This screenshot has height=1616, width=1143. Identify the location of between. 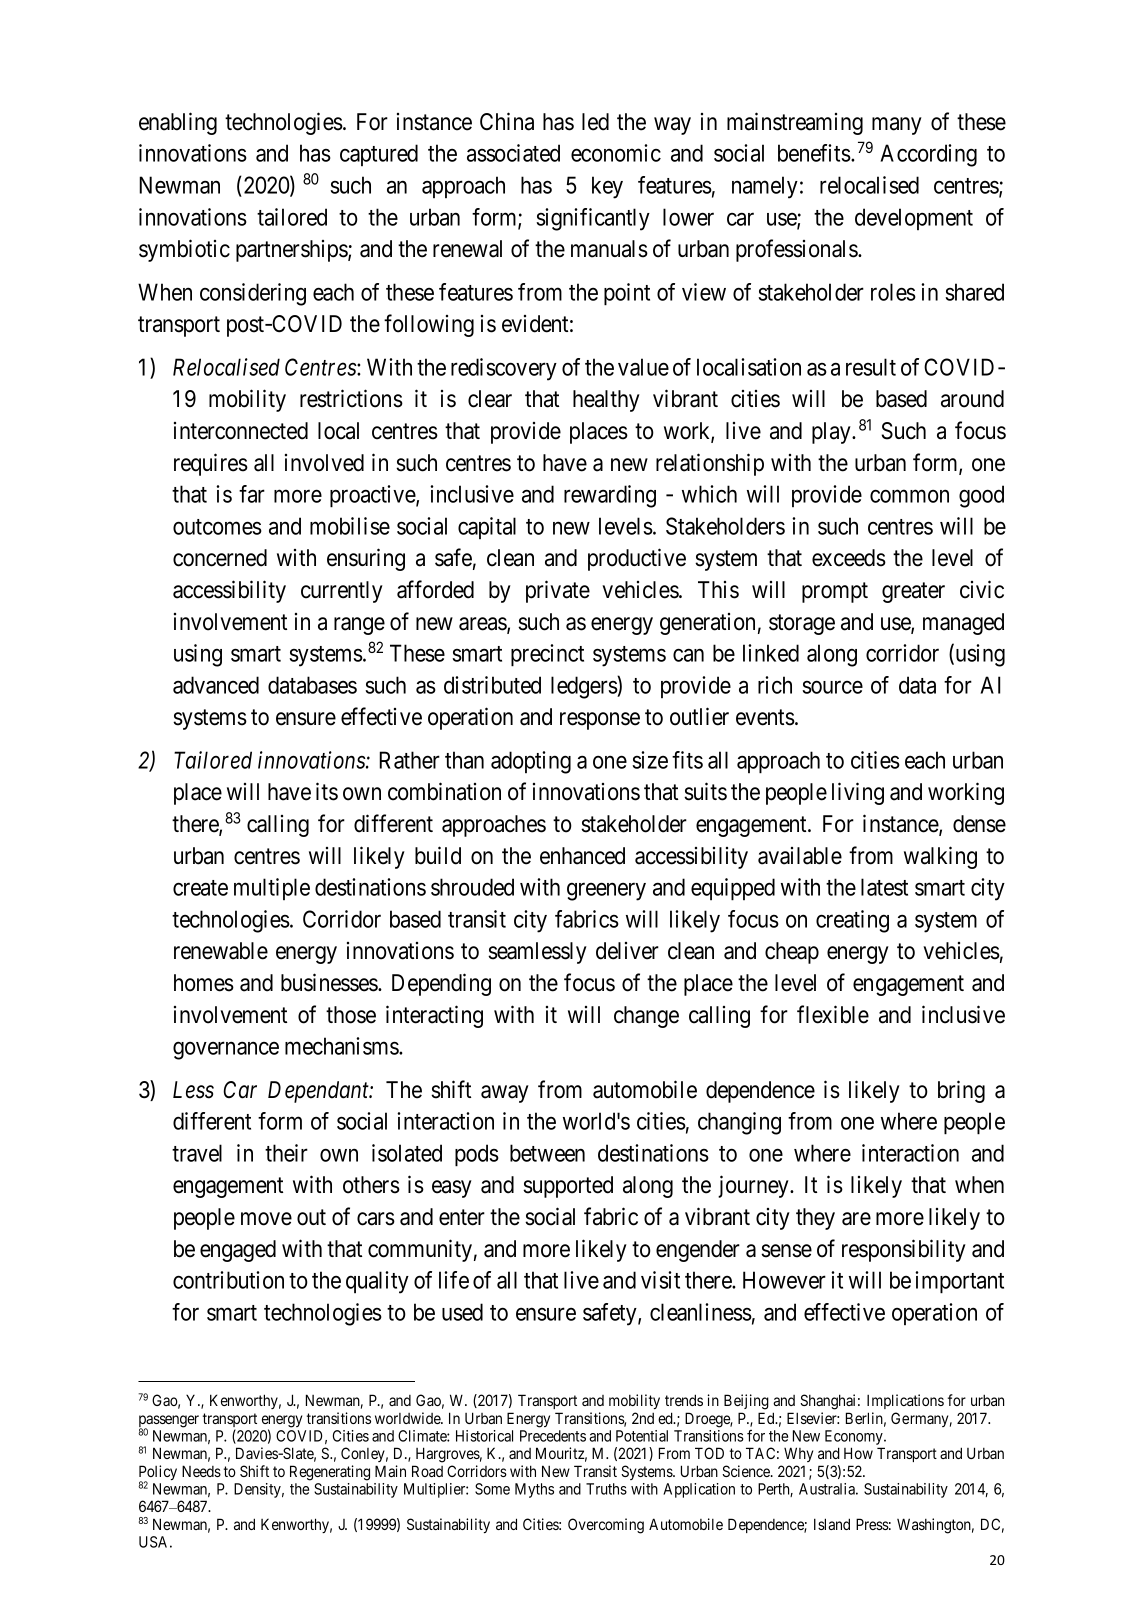
(547, 1153).
